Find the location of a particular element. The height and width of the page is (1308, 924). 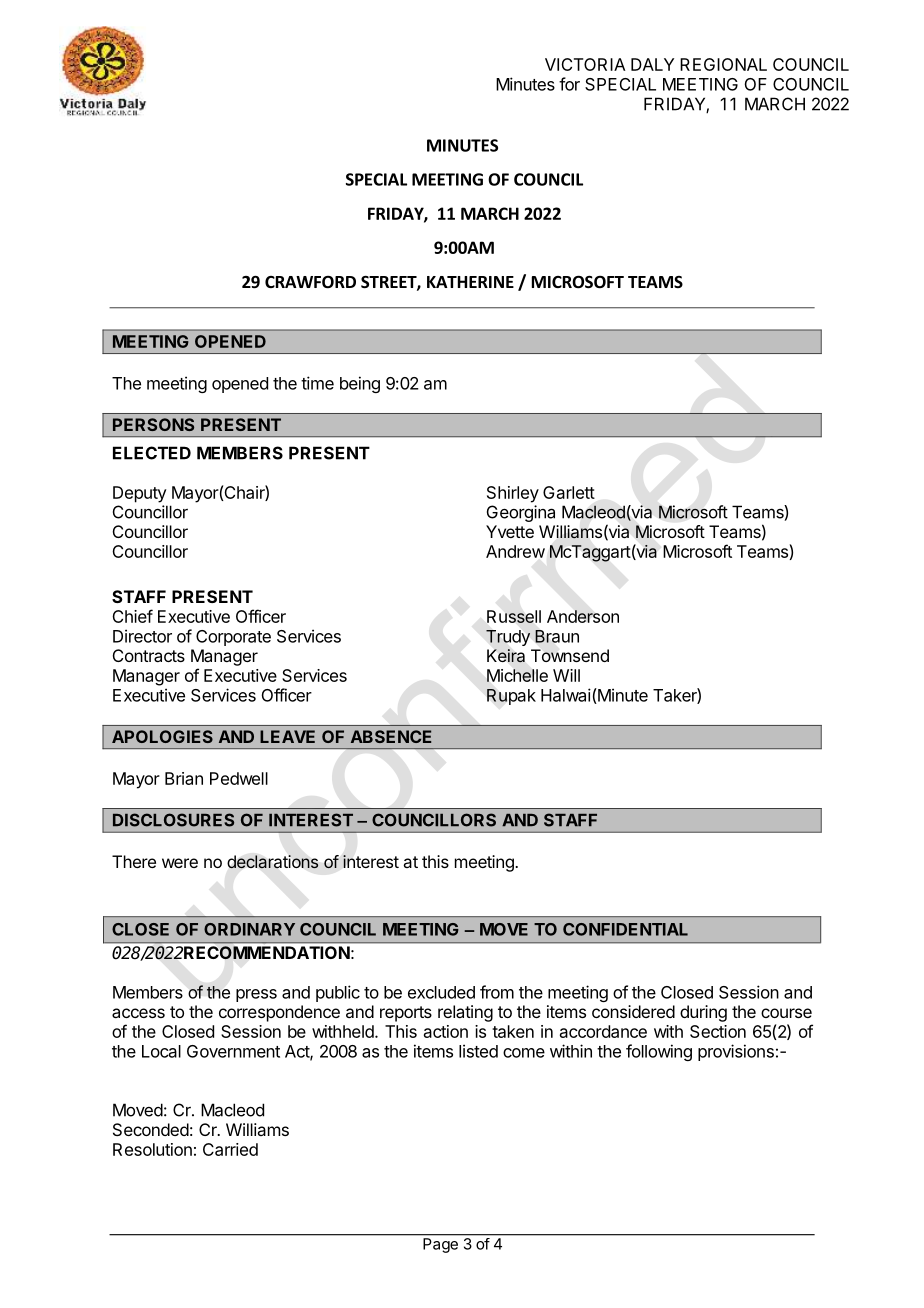

CONFIDENTIAL is located at coordinates (625, 929).
